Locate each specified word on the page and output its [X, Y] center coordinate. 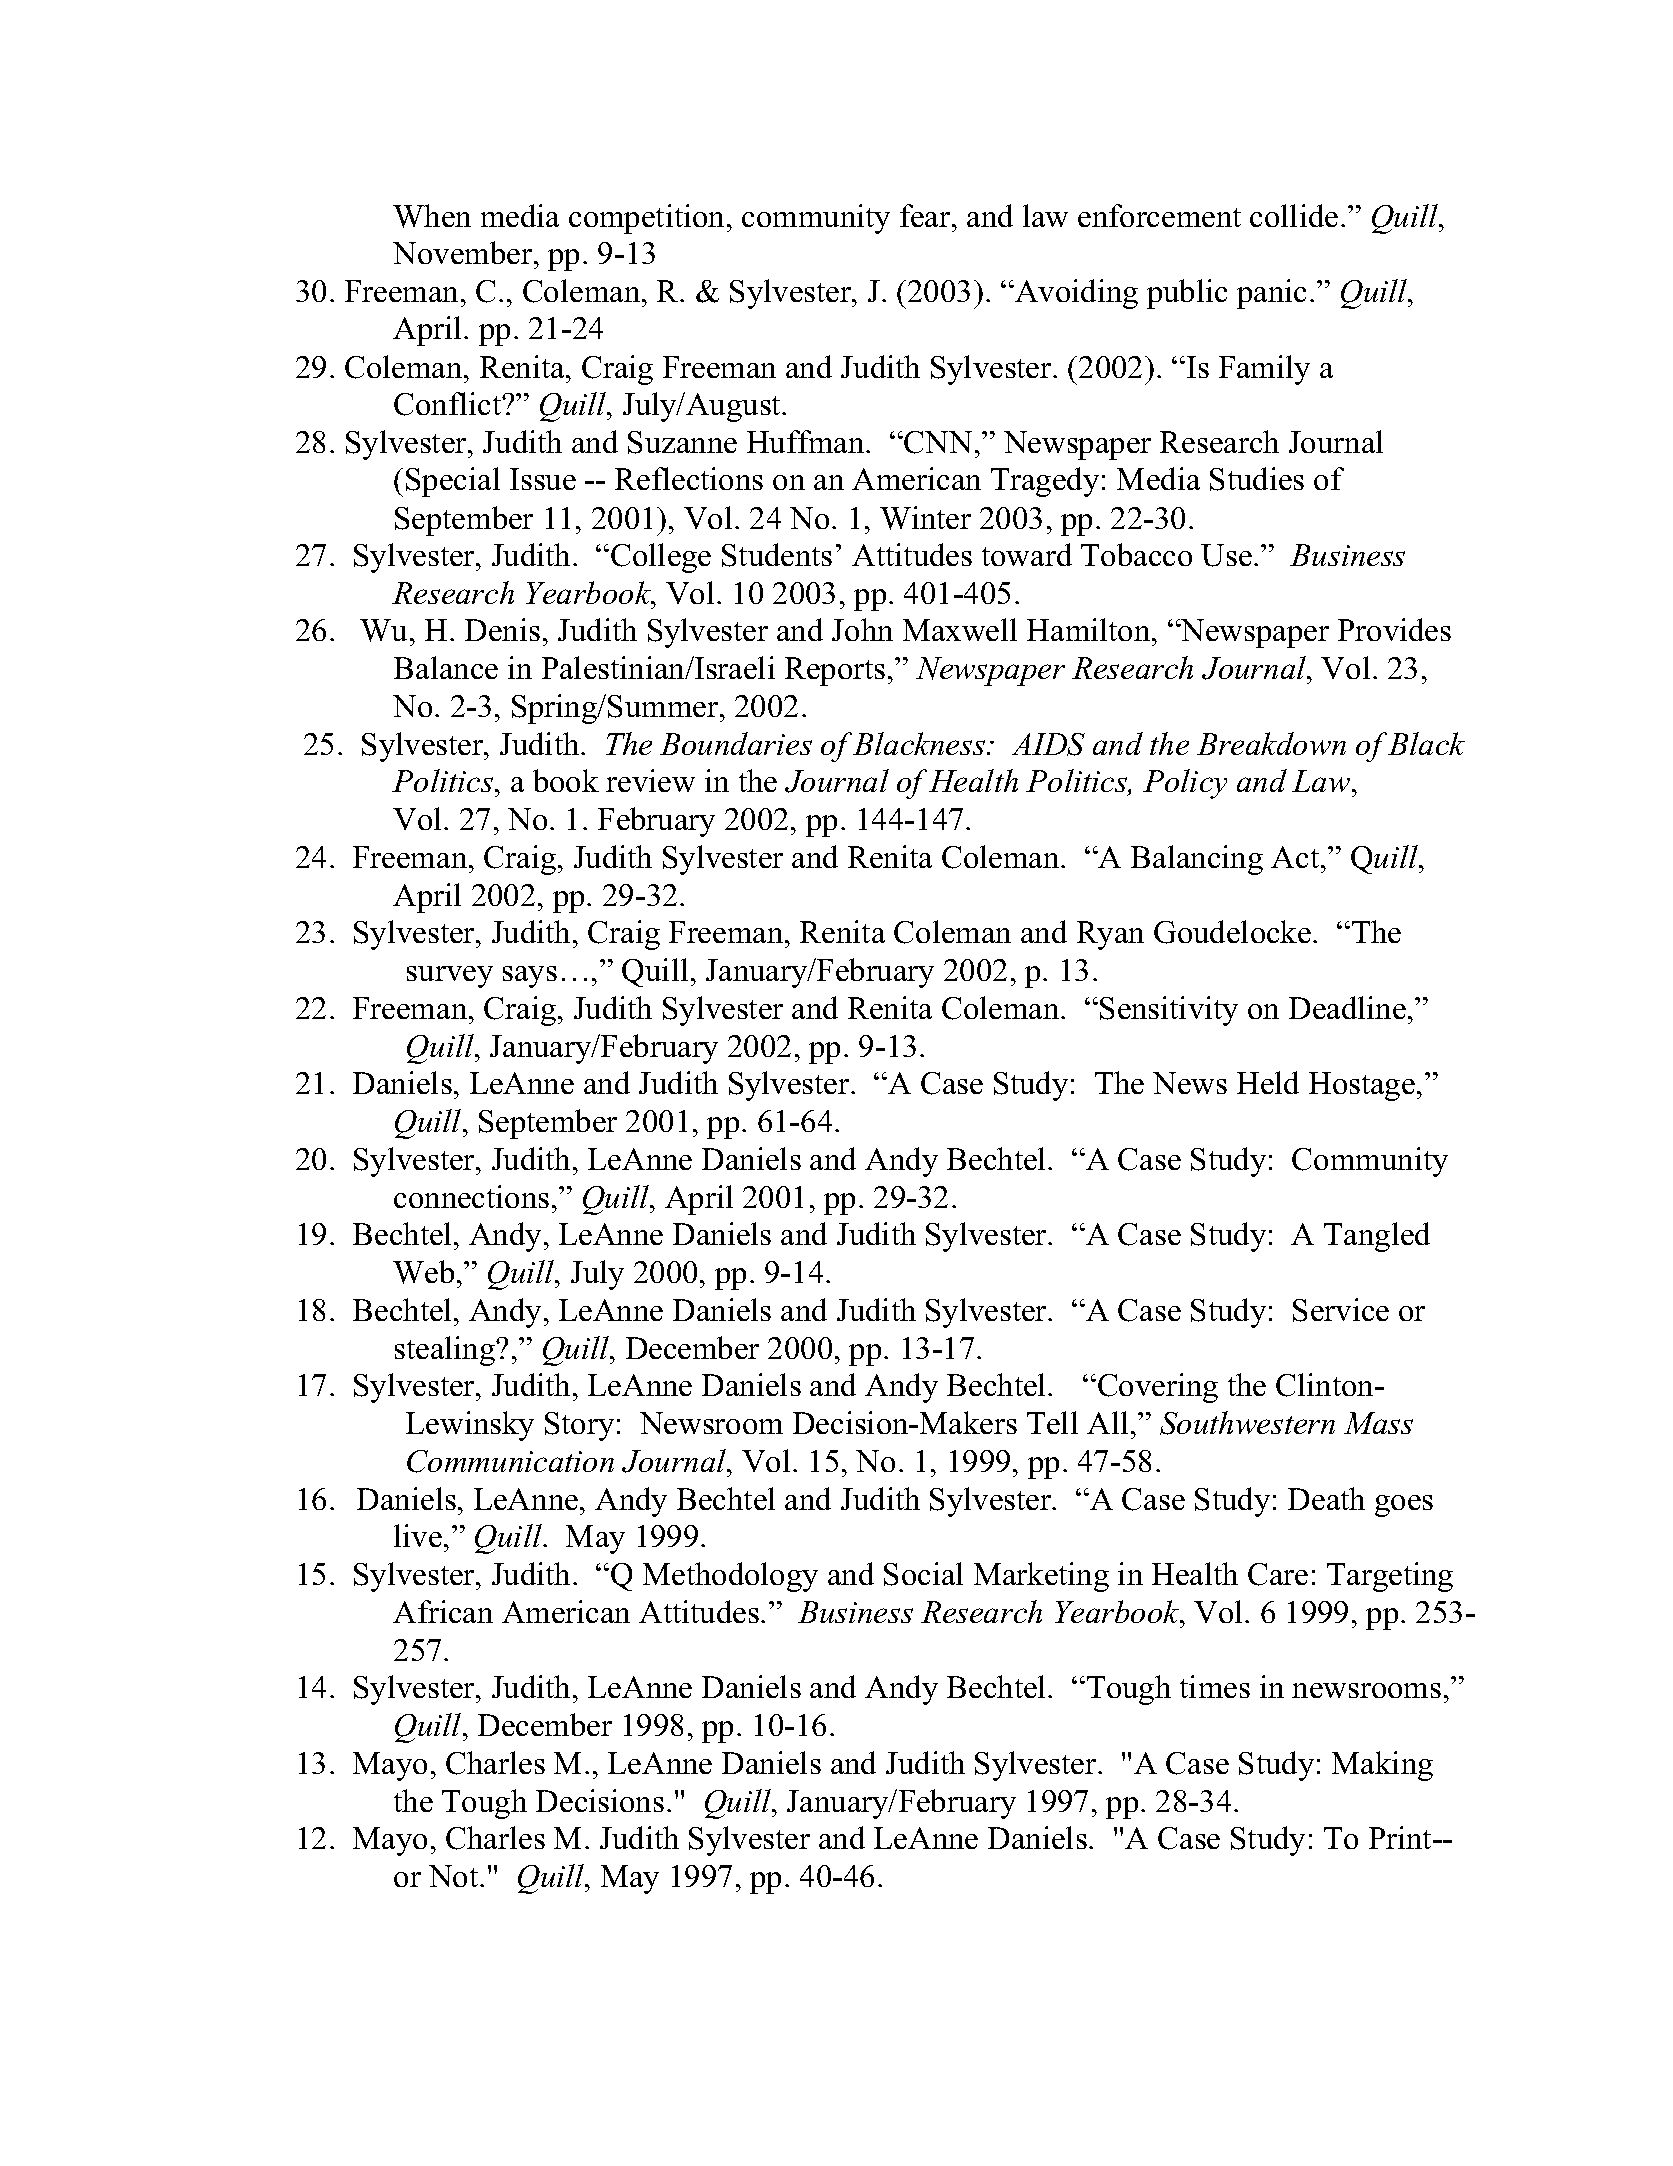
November [464, 252]
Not [455, 1876]
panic [1271, 294]
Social [923, 1574]
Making [1382, 1766]
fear [926, 215]
